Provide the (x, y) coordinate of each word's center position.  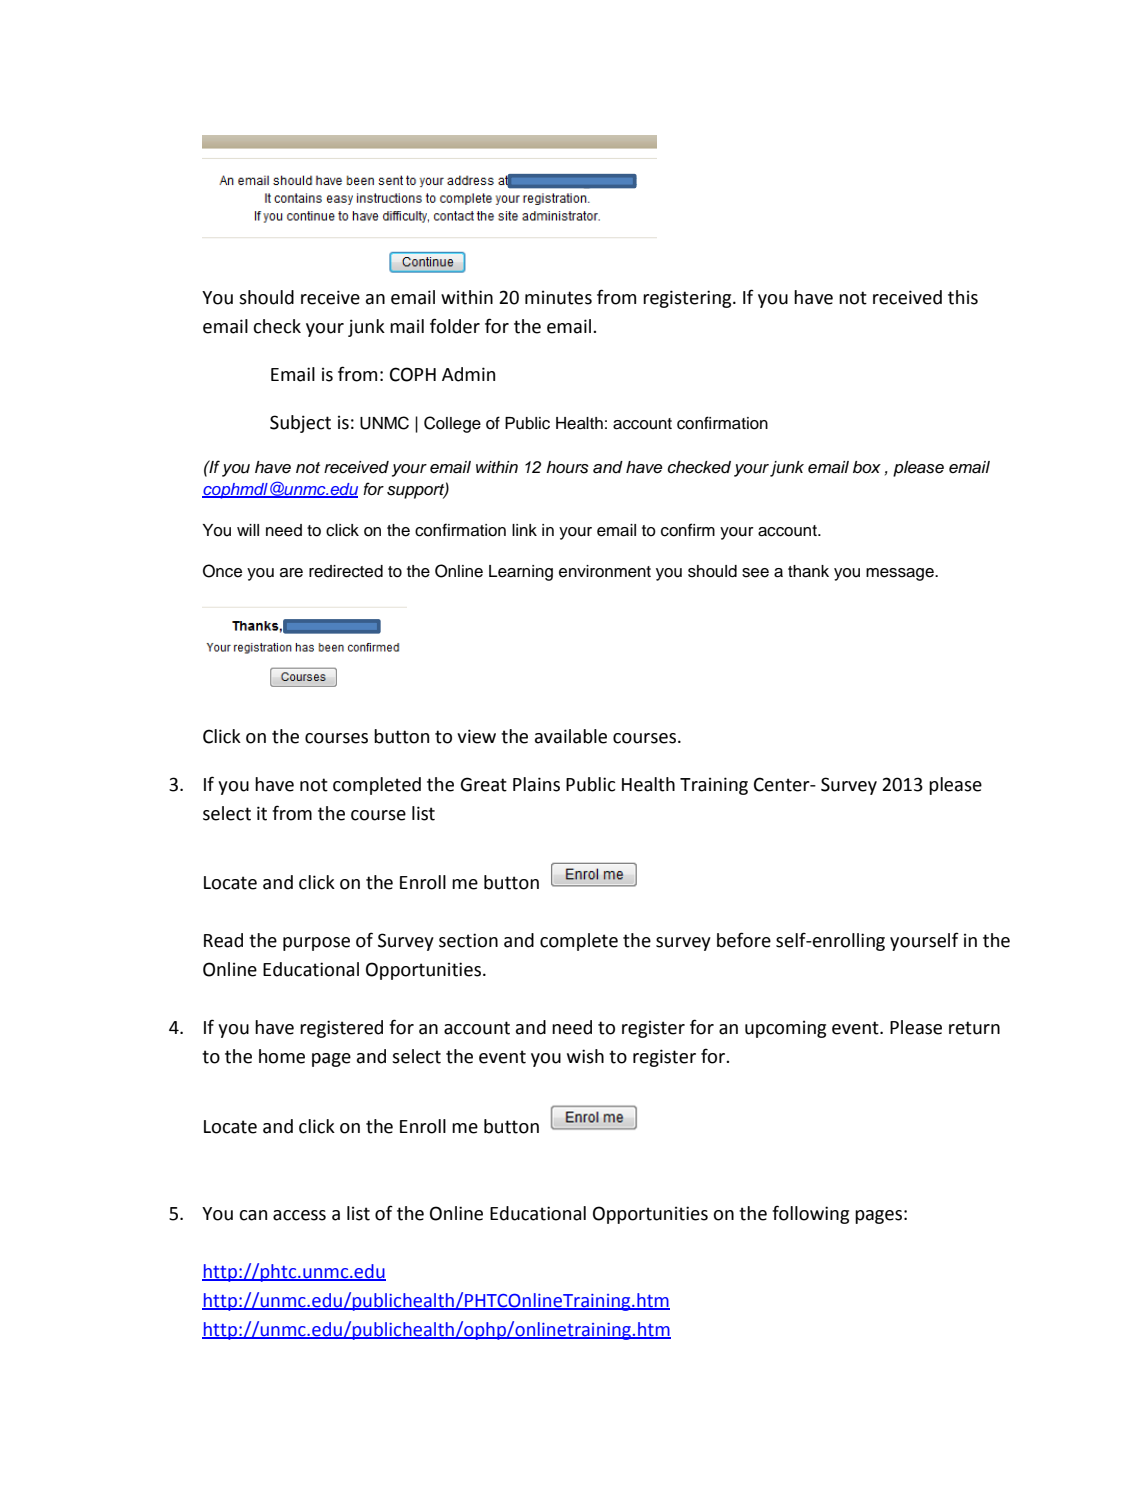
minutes (558, 297)
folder (455, 326)
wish (585, 1056)
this (963, 297)
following (810, 1214)
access (299, 1215)
